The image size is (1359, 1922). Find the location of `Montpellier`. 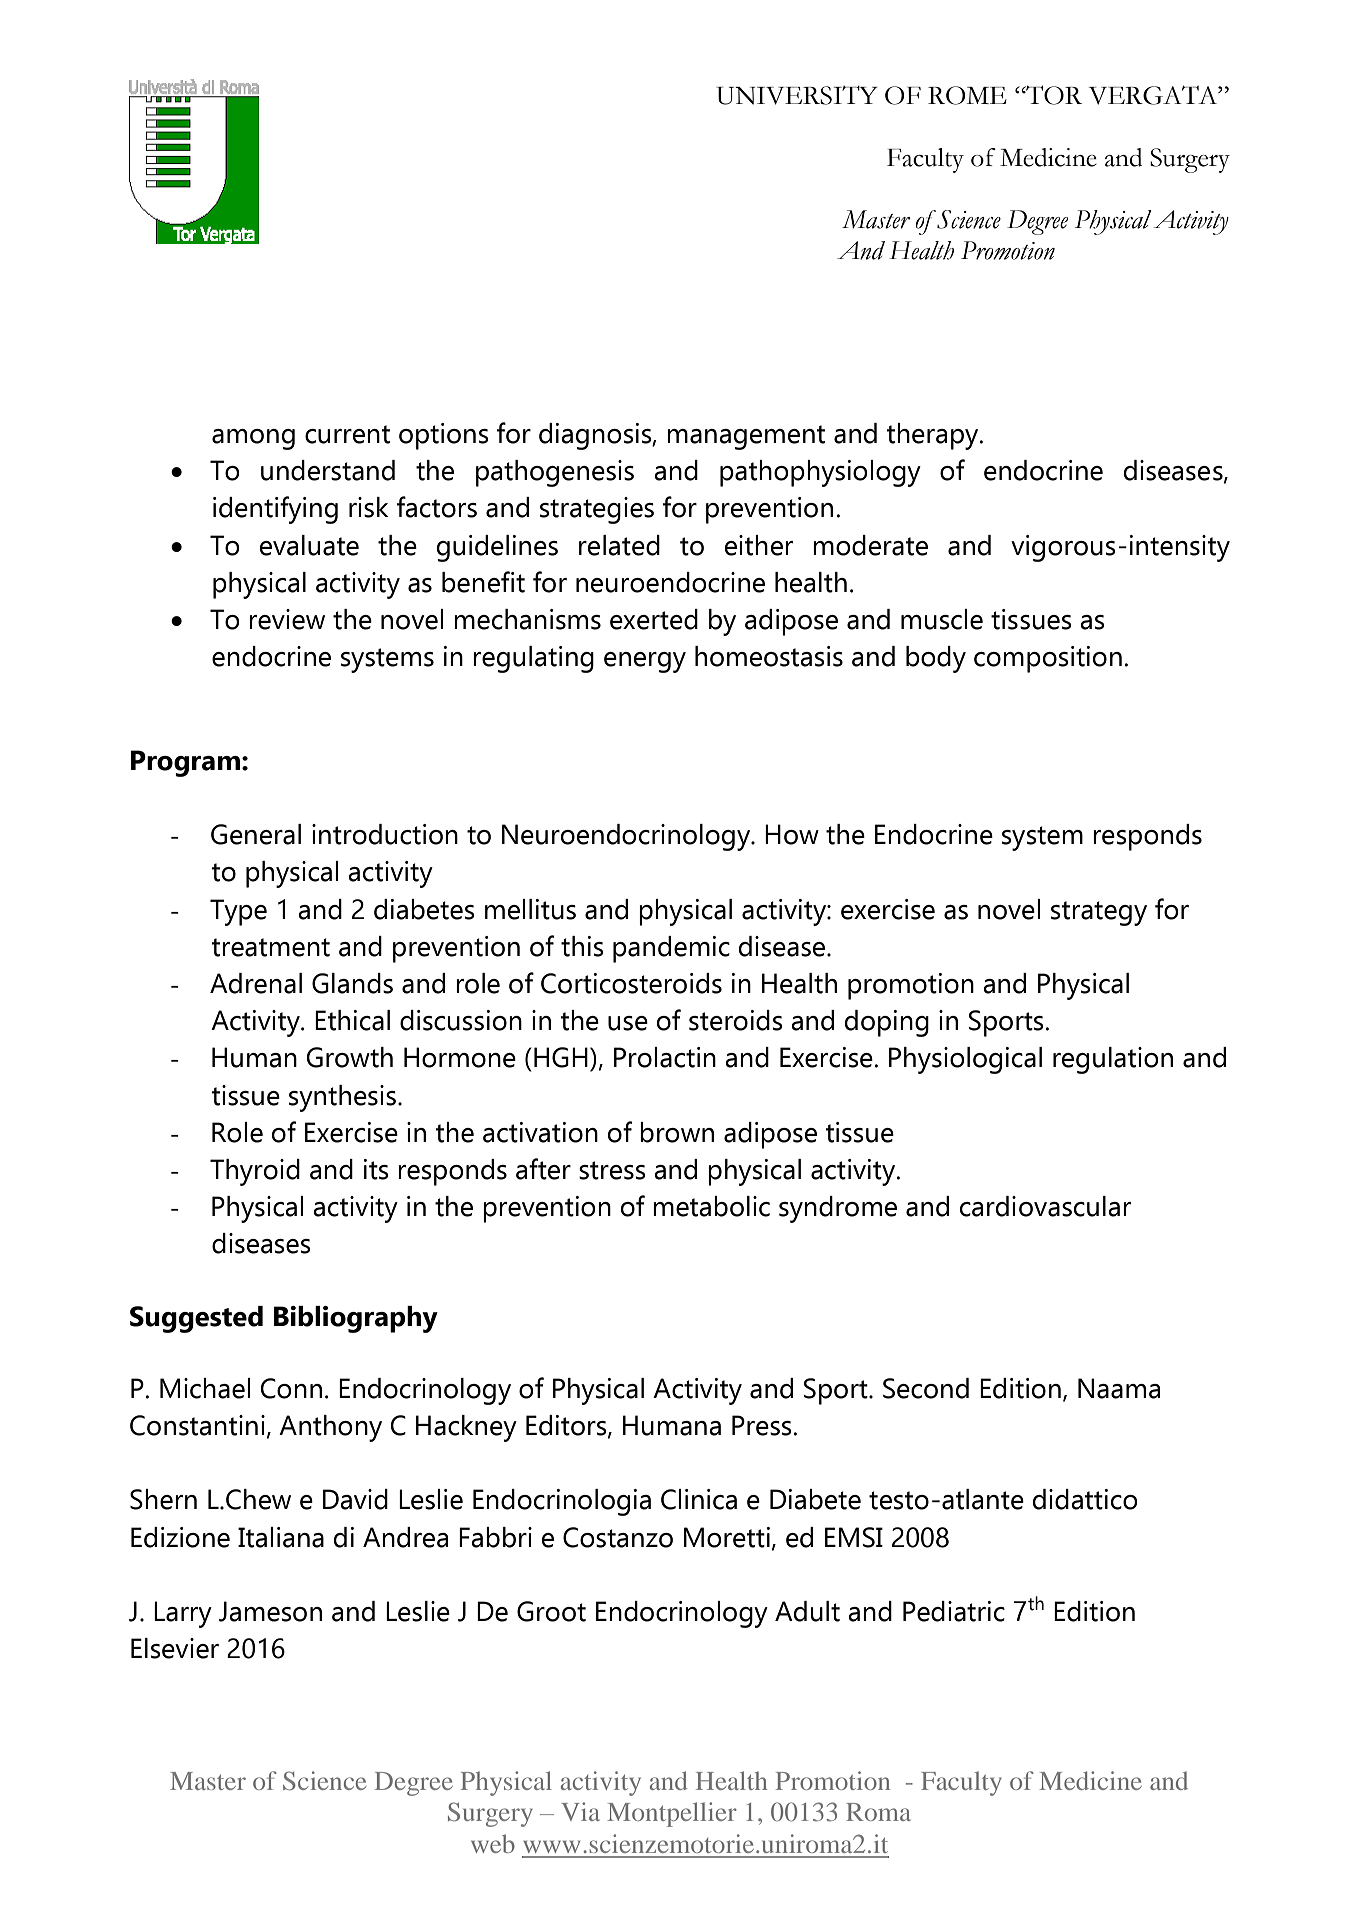

Montpellier is located at coordinates (672, 1814).
